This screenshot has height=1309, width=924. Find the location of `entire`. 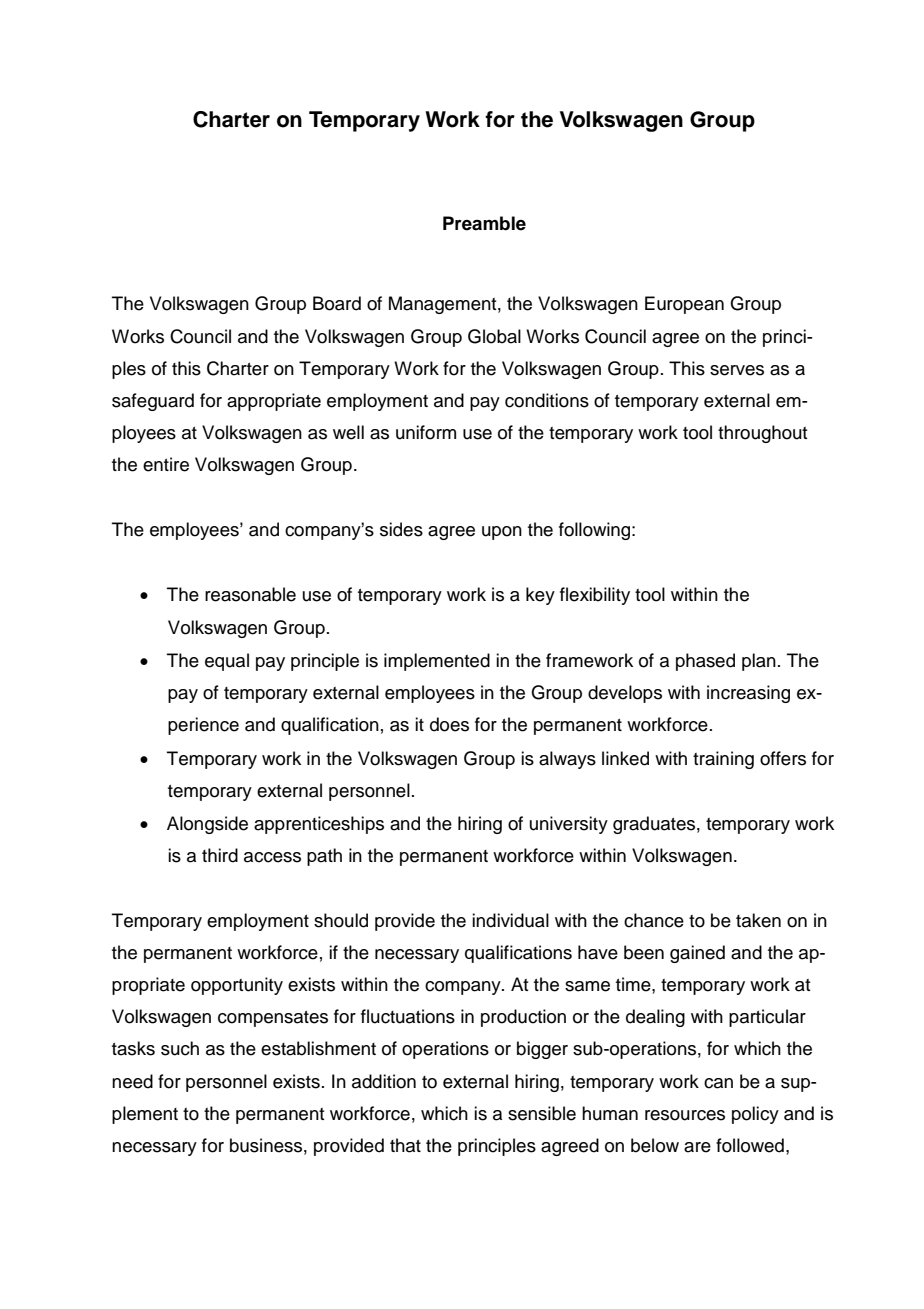

entire is located at coordinates (166, 464).
